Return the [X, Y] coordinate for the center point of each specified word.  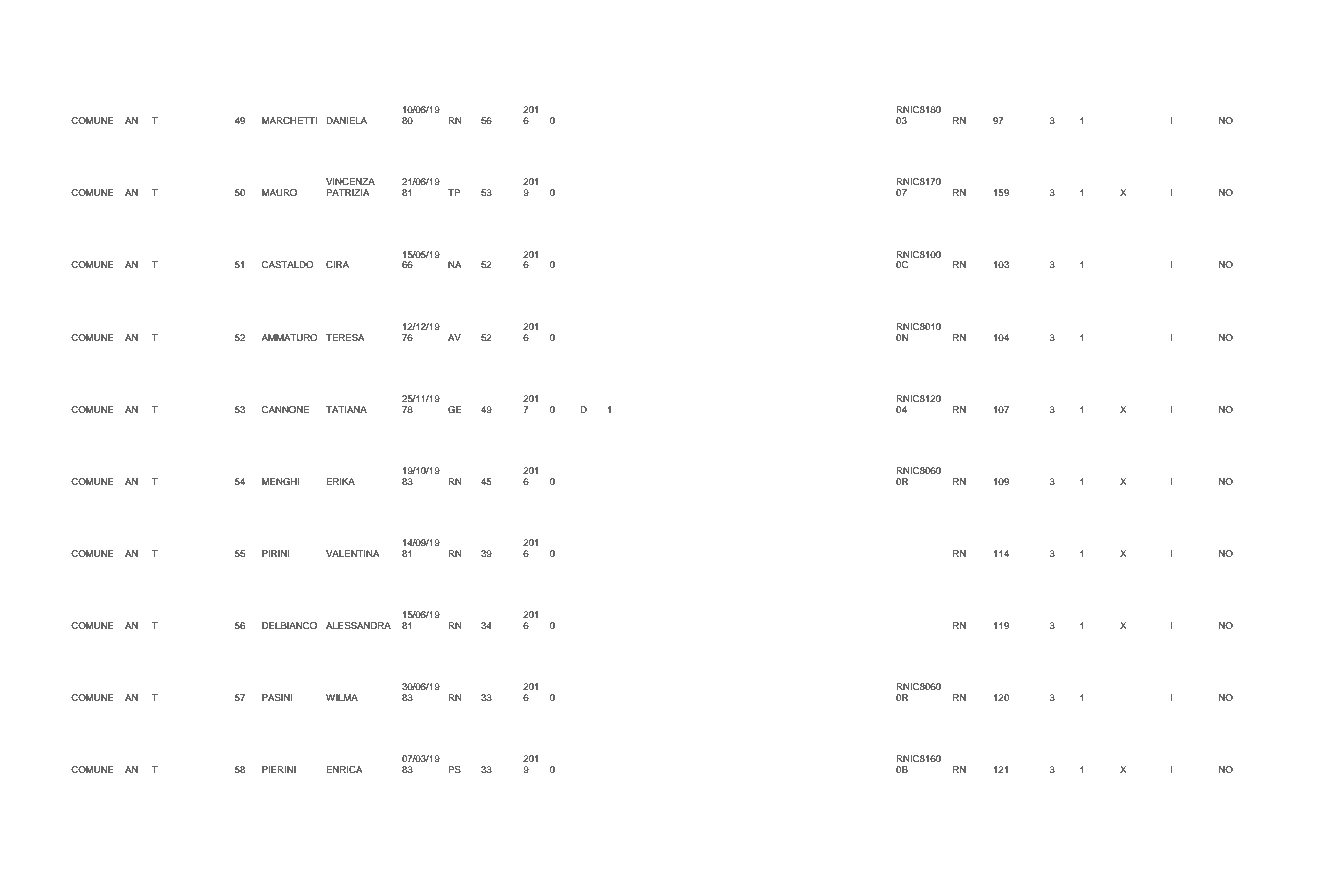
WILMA [342, 697]
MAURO [279, 192]
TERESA [345, 337]
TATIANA [346, 409]
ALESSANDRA [358, 625]
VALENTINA [353, 553]
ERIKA [340, 481]
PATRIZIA [348, 192]
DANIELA [346, 120]
